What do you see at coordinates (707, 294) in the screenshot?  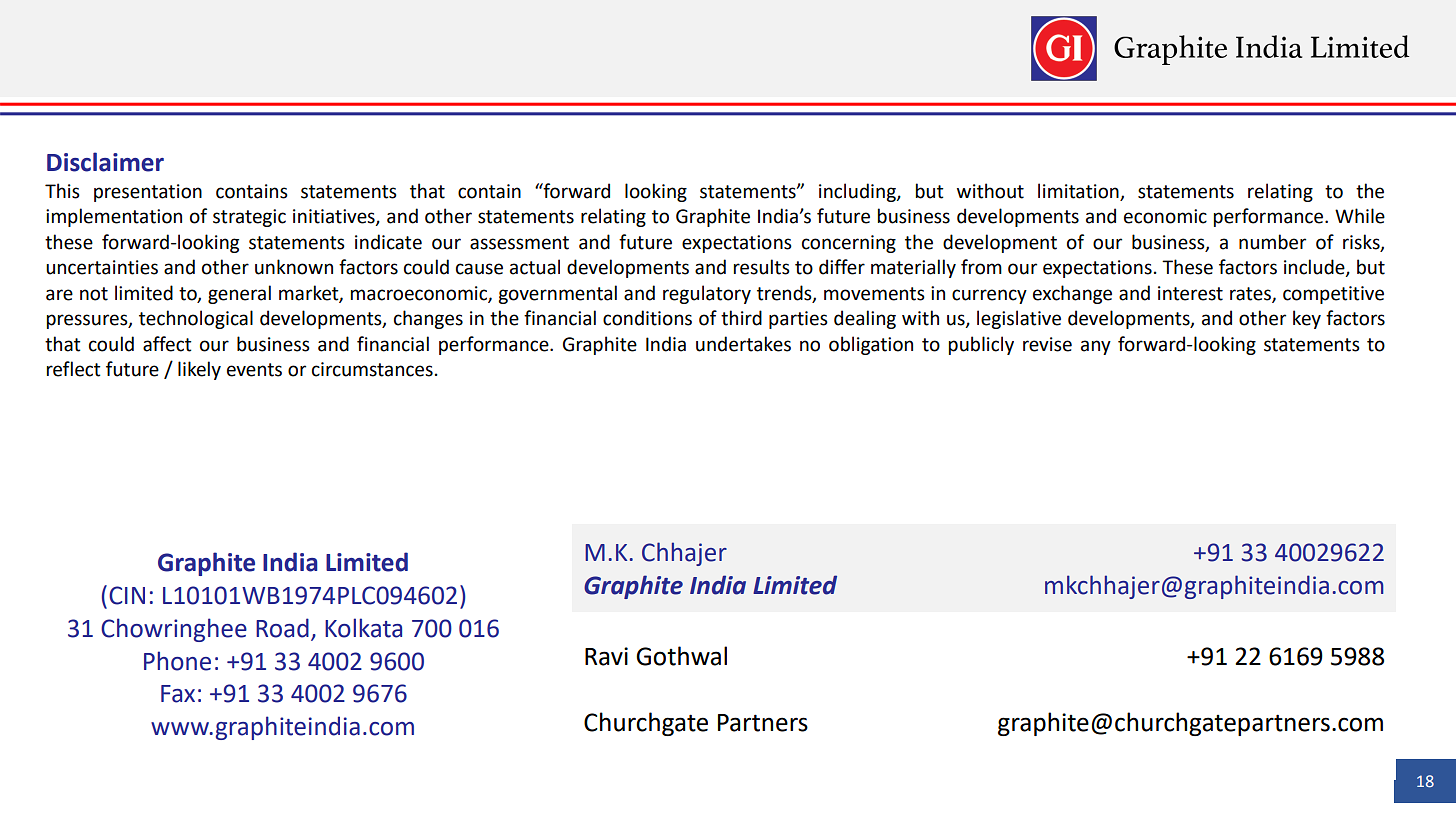 I see `regulatory` at bounding box center [707, 294].
